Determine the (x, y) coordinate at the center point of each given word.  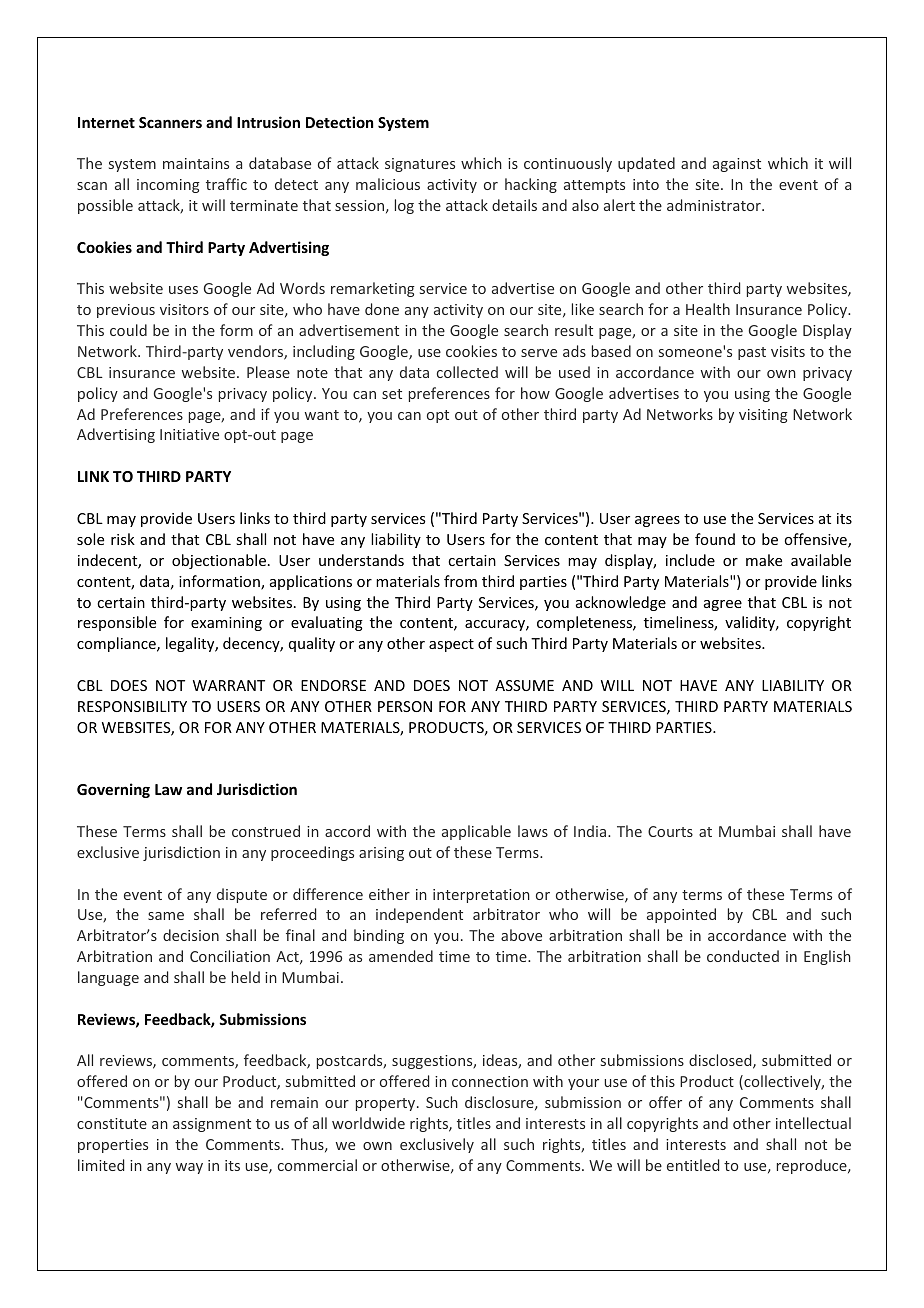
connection (490, 1081)
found (715, 539)
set (392, 394)
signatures (420, 165)
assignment (212, 1125)
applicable (476, 832)
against (737, 165)
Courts (670, 831)
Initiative (189, 434)
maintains (196, 163)
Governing (113, 790)
